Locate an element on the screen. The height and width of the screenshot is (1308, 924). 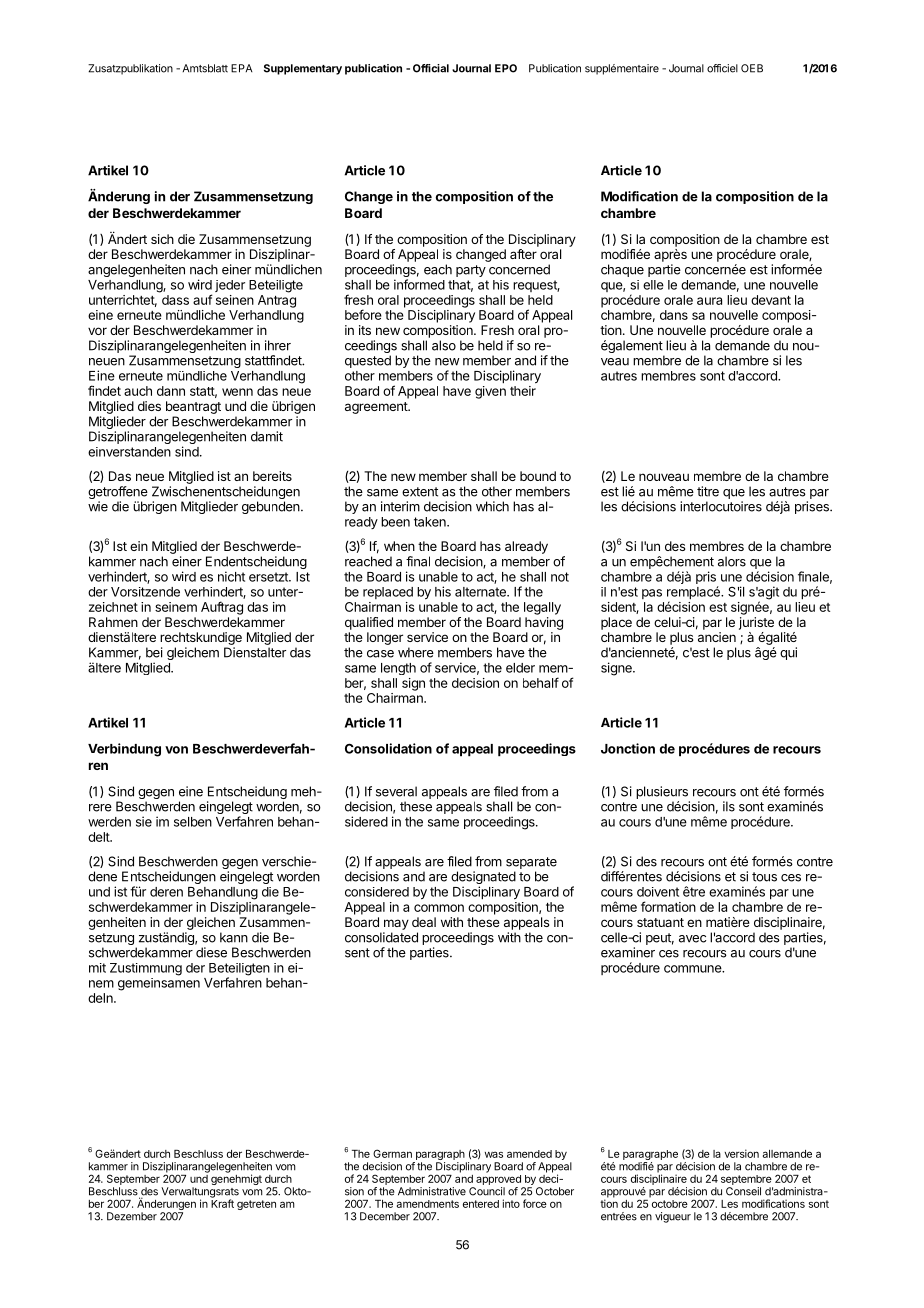
ils is located at coordinates (729, 806).
